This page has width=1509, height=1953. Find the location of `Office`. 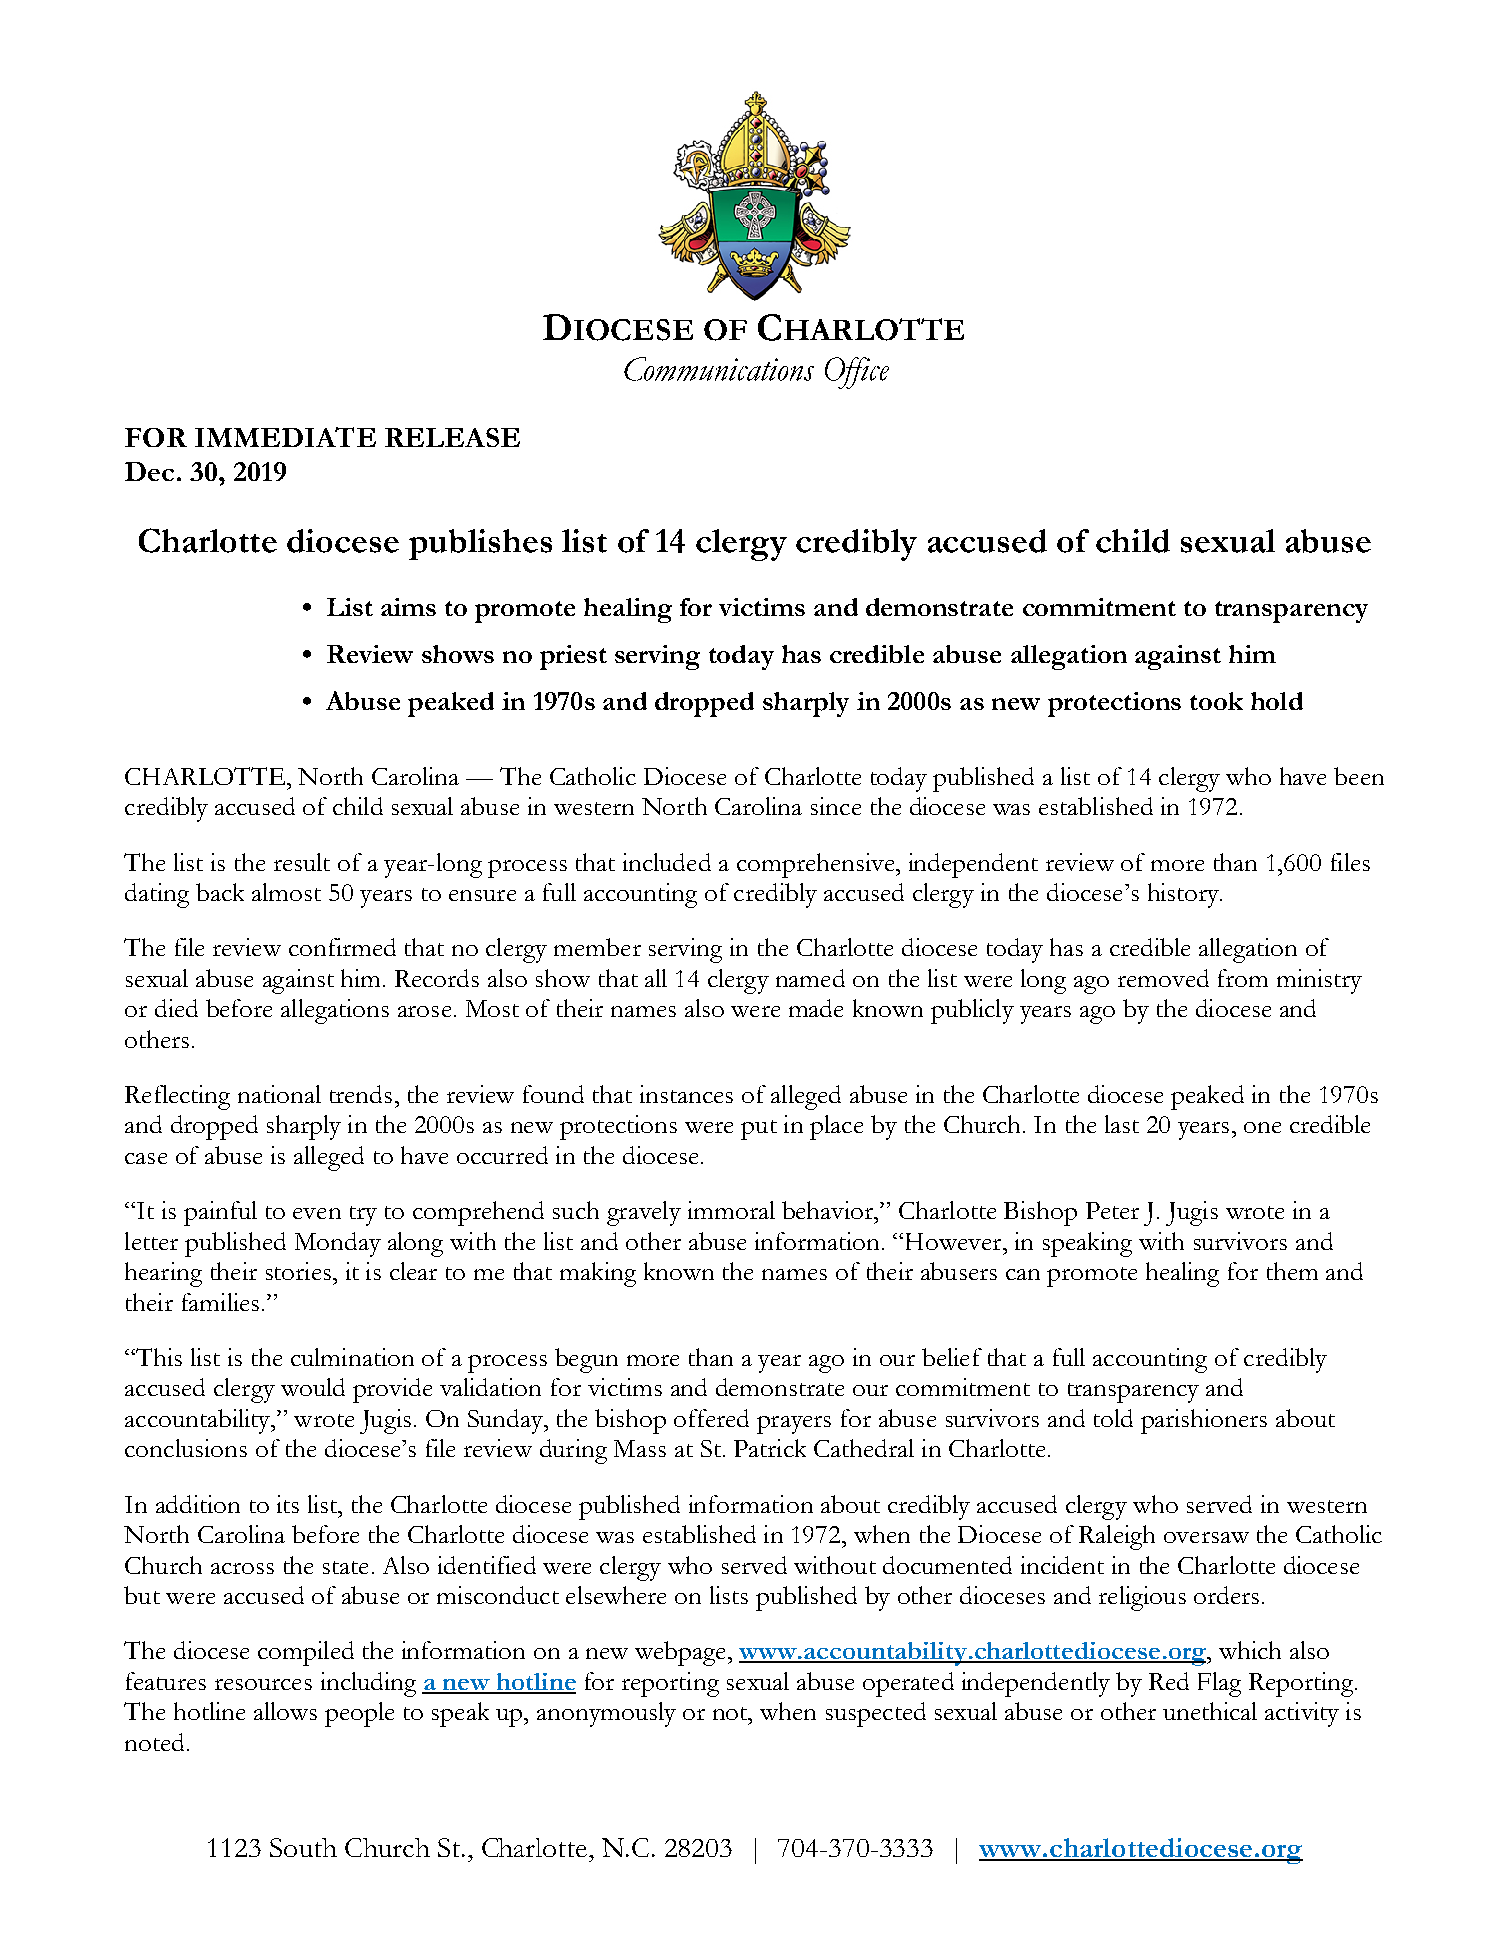

Office is located at coordinates (857, 373).
